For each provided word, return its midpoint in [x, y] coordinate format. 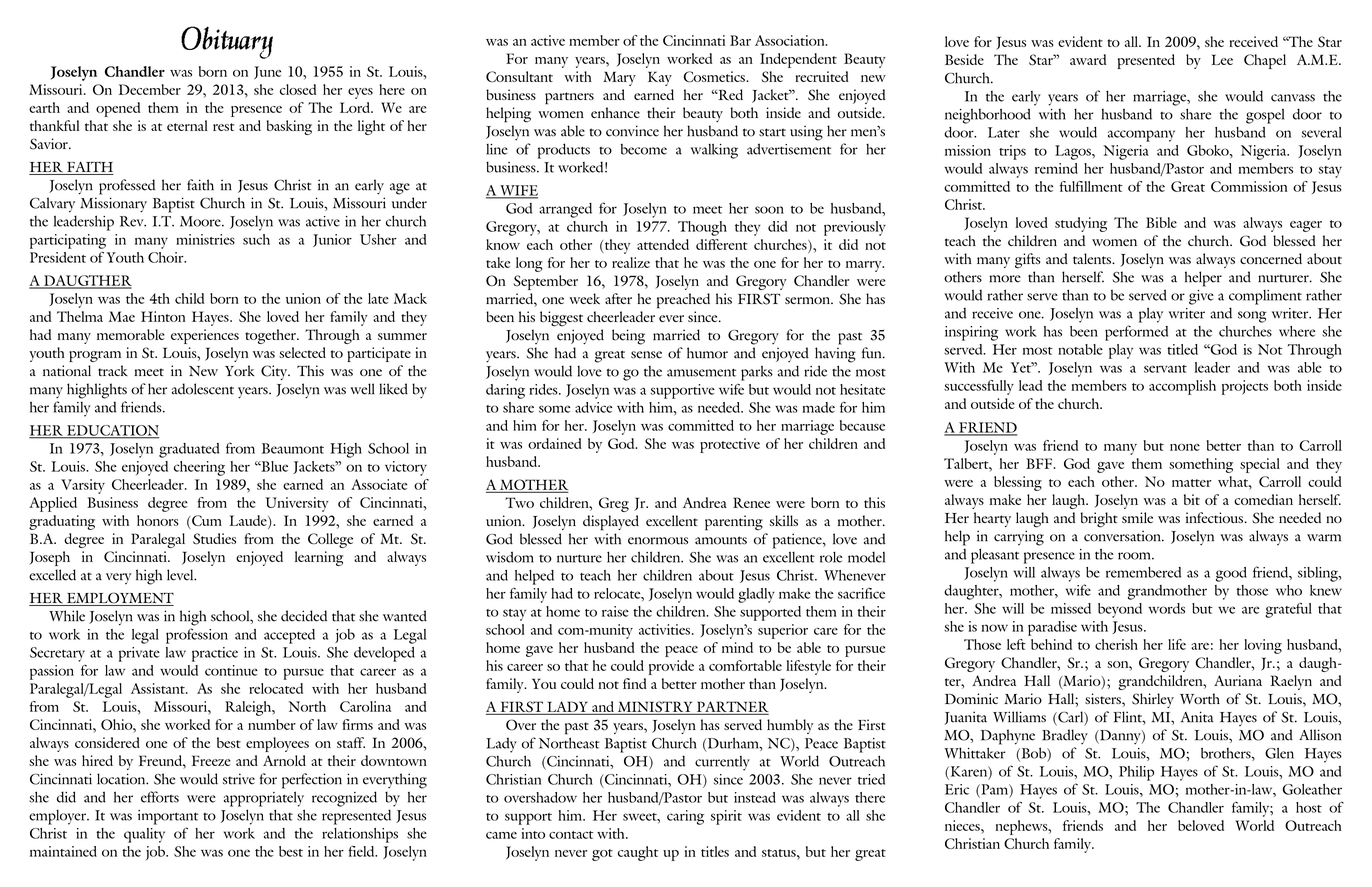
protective [730, 445]
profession [197, 636]
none [1185, 447]
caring [685, 817]
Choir [167, 257]
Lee [1222, 59]
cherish [1116, 644]
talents [1093, 258]
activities [664, 629]
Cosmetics [715, 76]
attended [663, 244]
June [267, 72]
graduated [189, 450]
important [168, 817]
